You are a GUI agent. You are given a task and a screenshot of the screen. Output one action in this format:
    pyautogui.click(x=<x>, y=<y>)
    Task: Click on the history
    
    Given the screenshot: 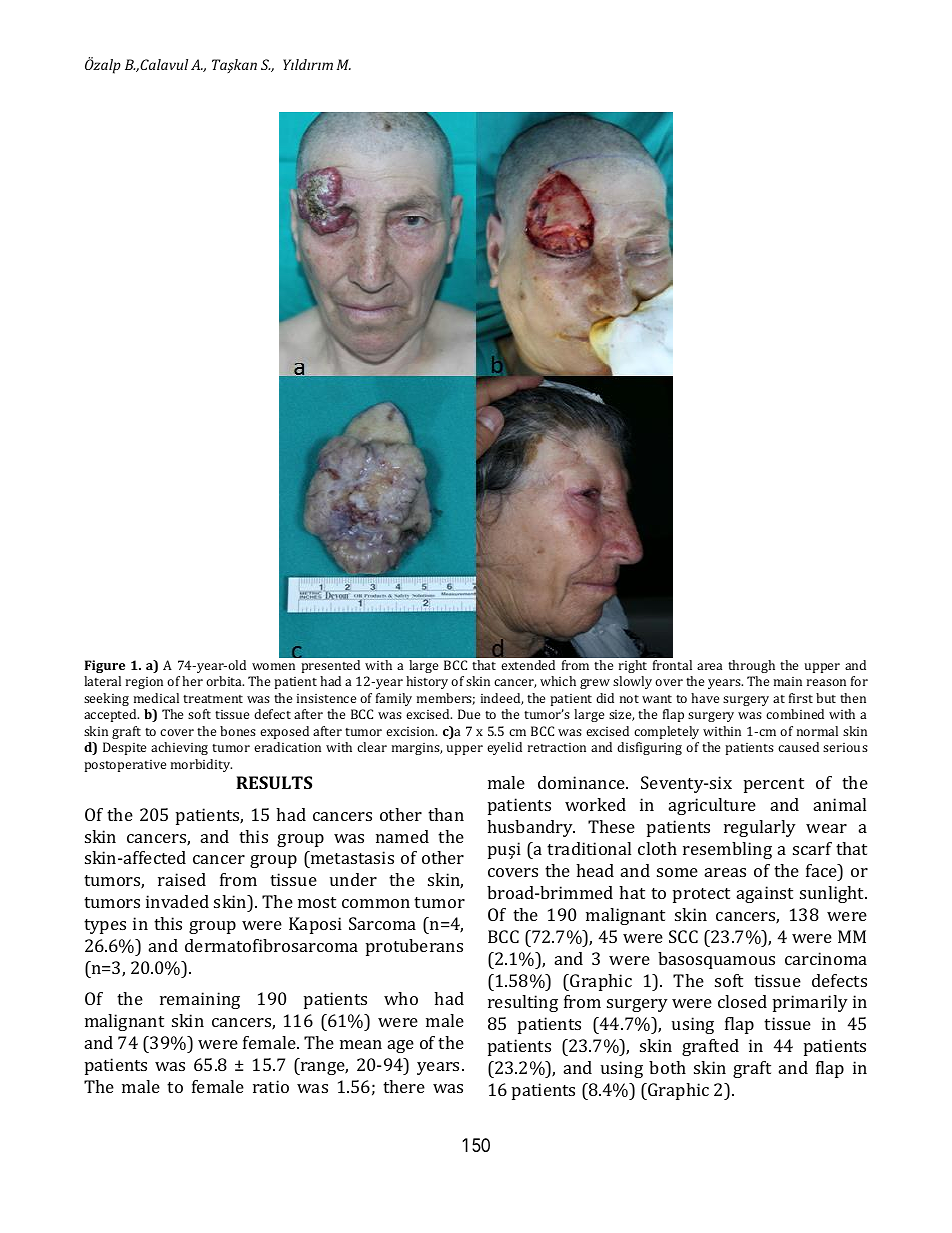 What is the action you would take?
    pyautogui.click(x=427, y=682)
